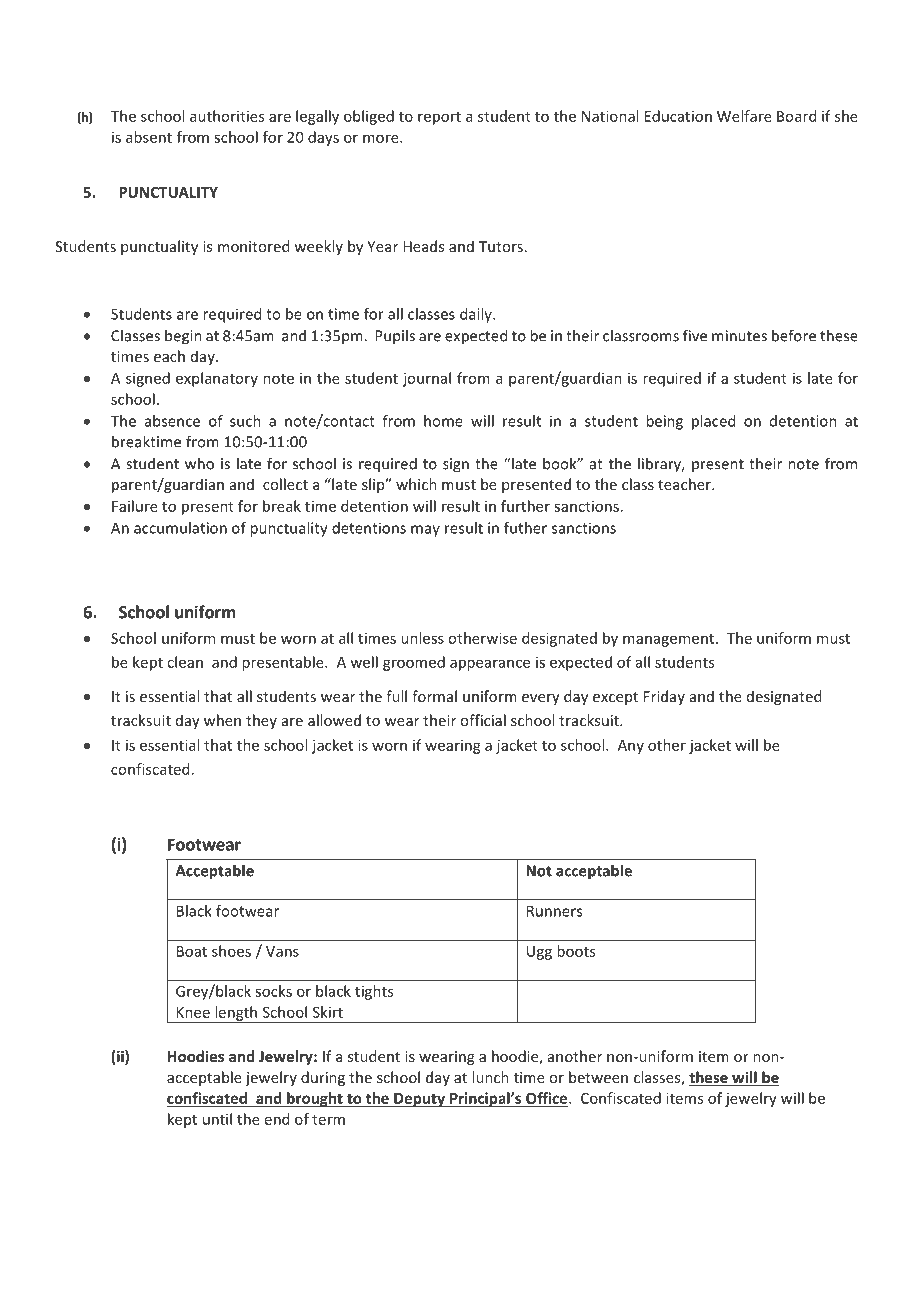  What do you see at coordinates (490, 665) in the screenshot?
I see `appearance` at bounding box center [490, 665].
